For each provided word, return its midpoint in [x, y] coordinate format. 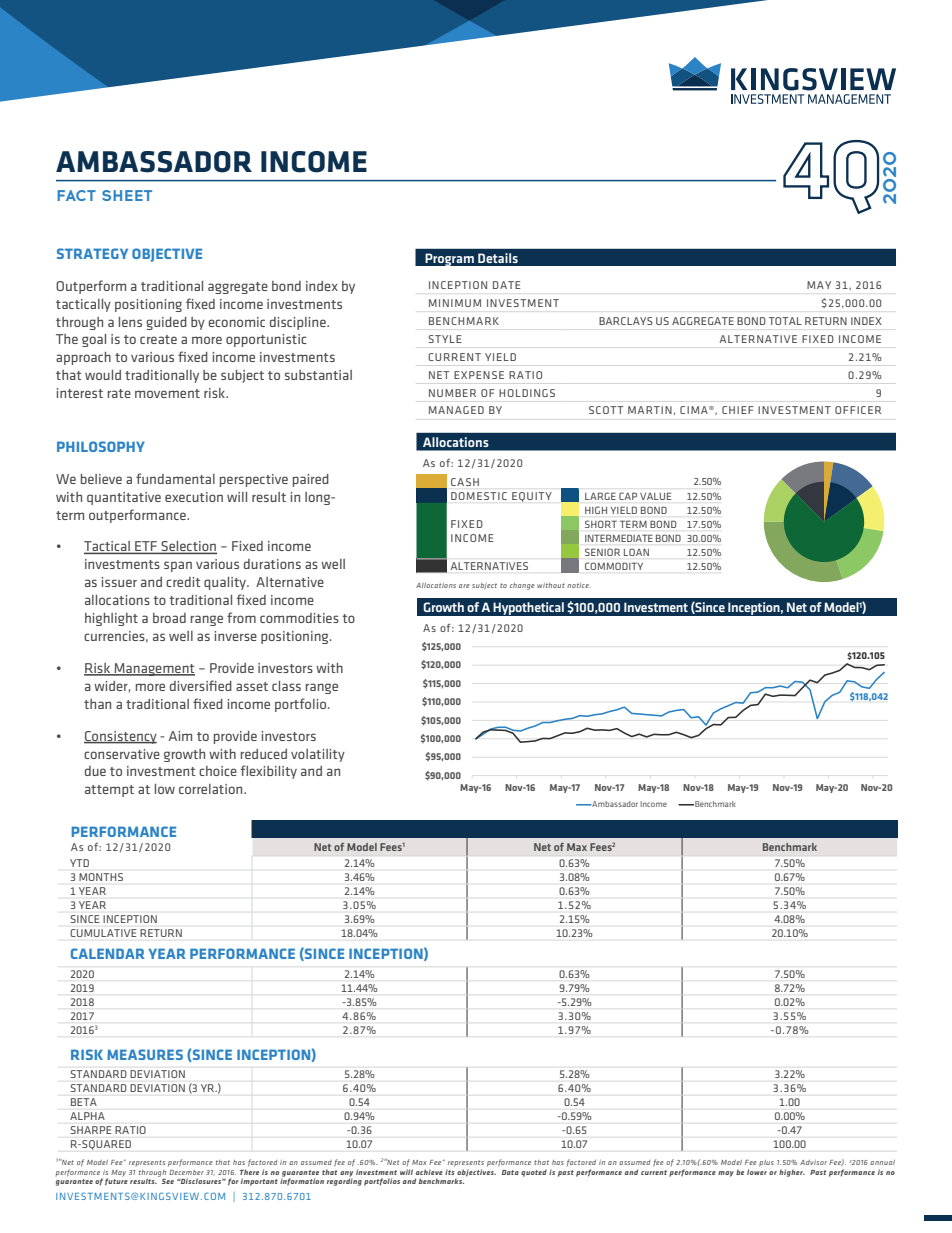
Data [510, 1172]
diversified [201, 685]
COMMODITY [614, 566]
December [186, 1172]
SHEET [127, 195]
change [522, 586]
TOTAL [785, 321]
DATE [507, 285]
